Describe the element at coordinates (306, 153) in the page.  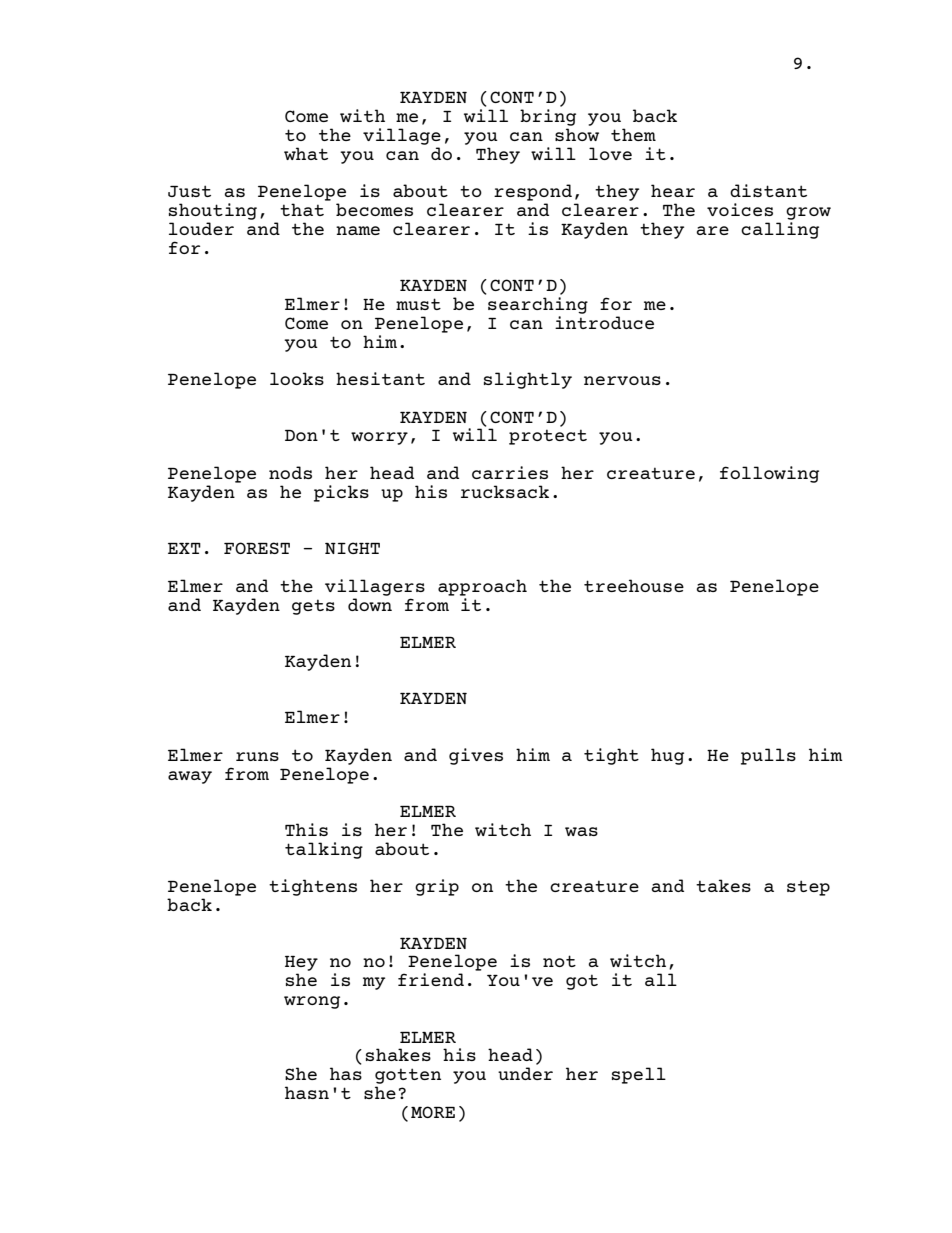
I see `what` at that location.
